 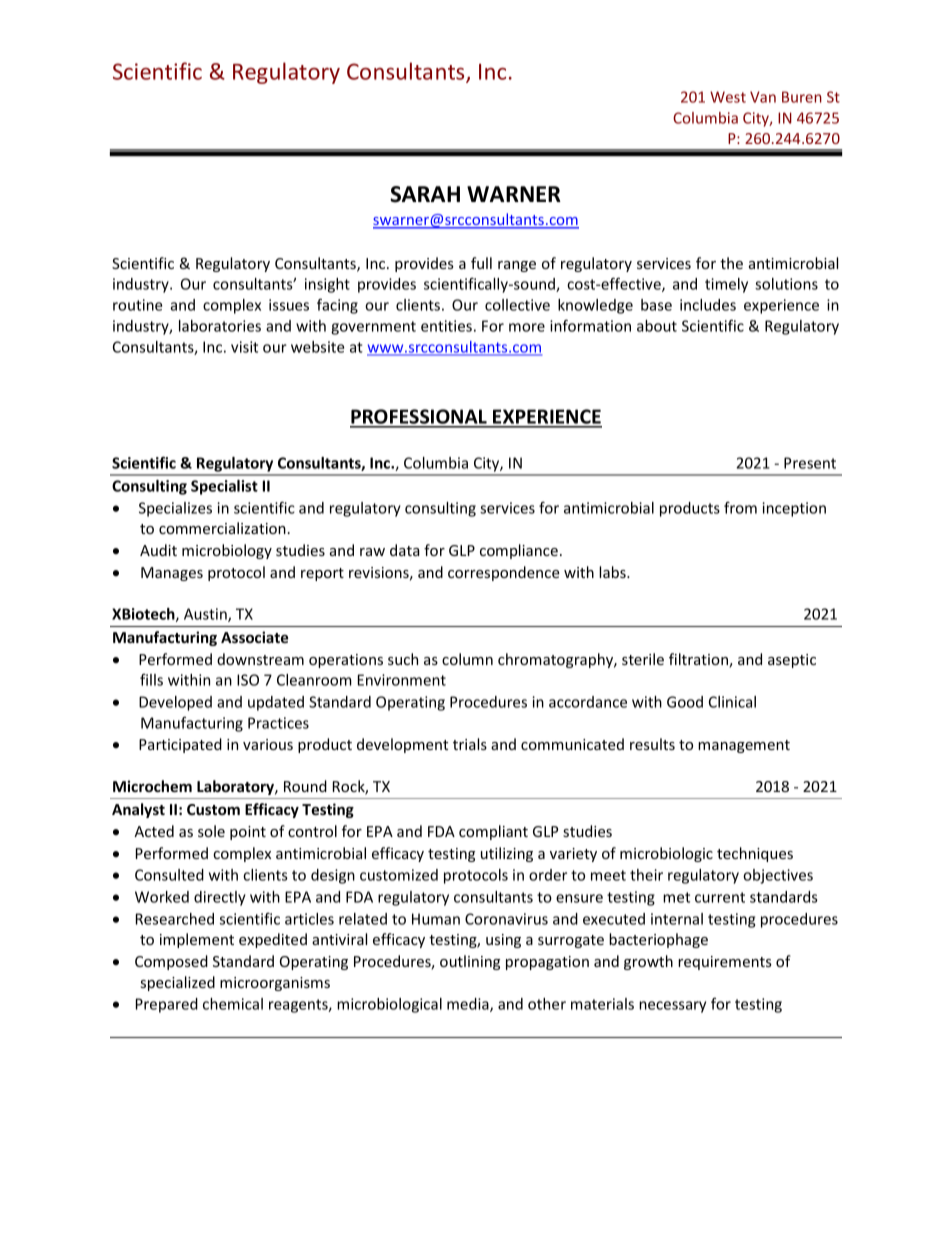 I want to click on includes, so click(x=708, y=305).
